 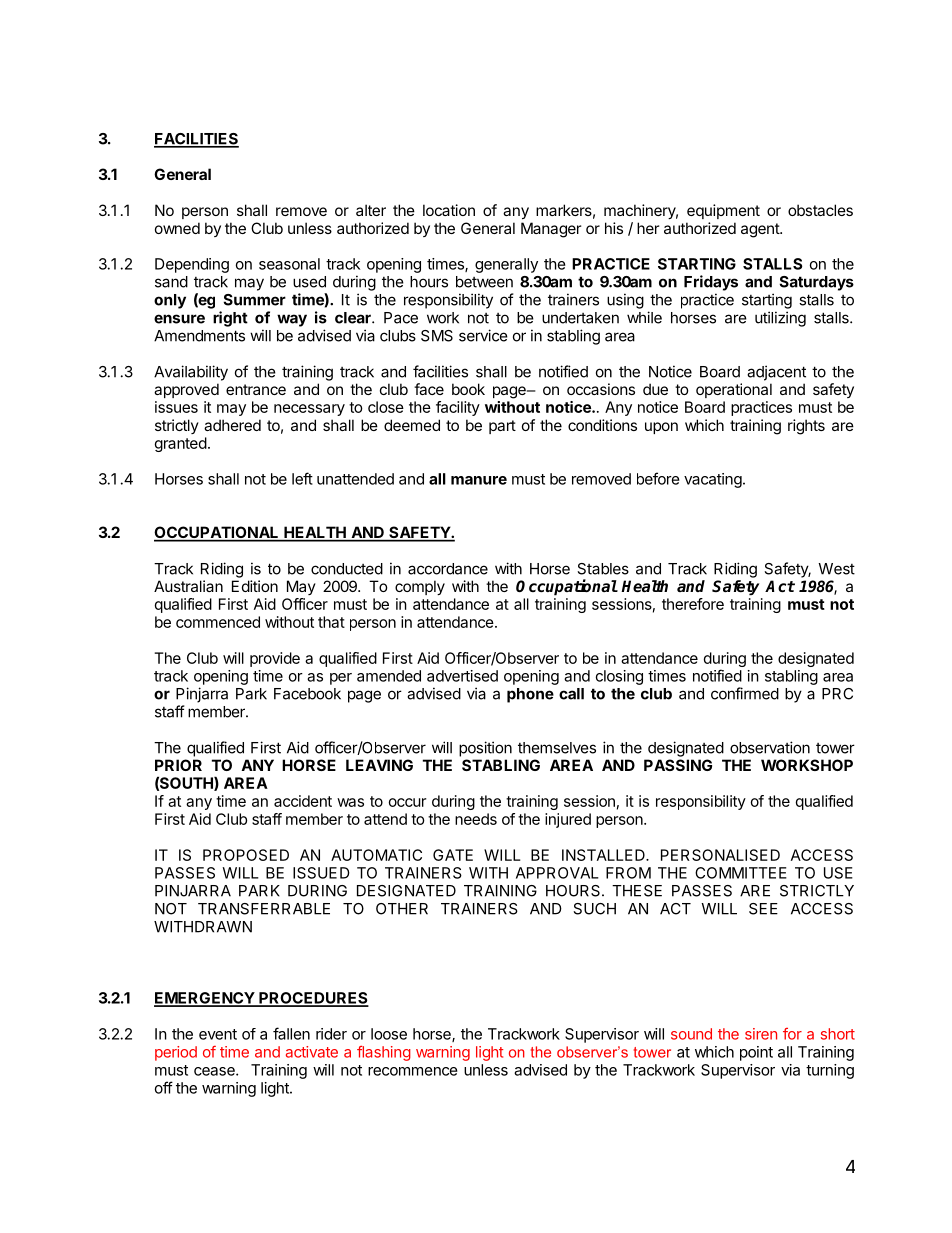 I want to click on entrance, so click(x=256, y=389).
